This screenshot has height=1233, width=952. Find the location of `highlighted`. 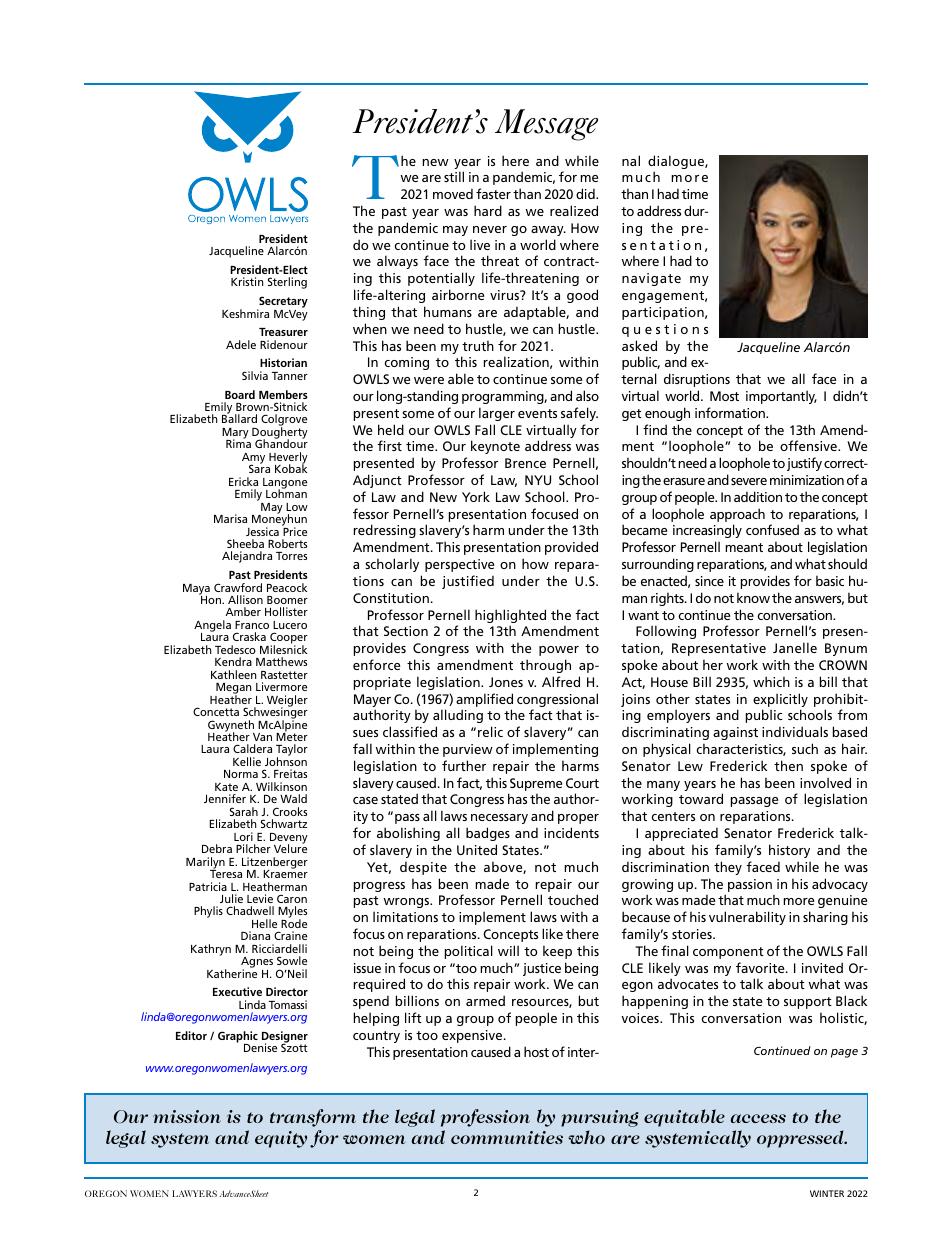

highlighted is located at coordinates (510, 617).
